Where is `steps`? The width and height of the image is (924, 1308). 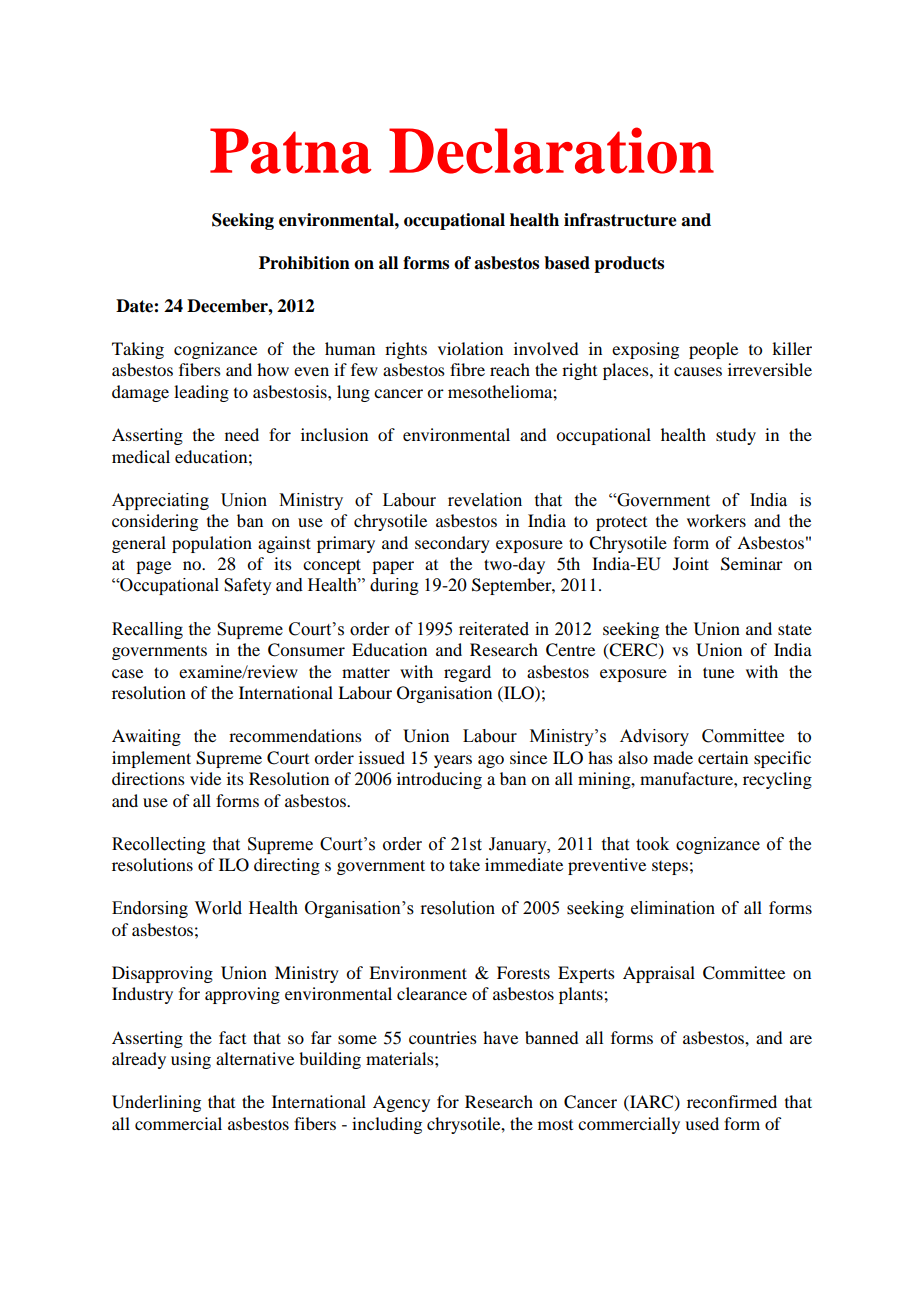 steps is located at coordinates (670, 868).
